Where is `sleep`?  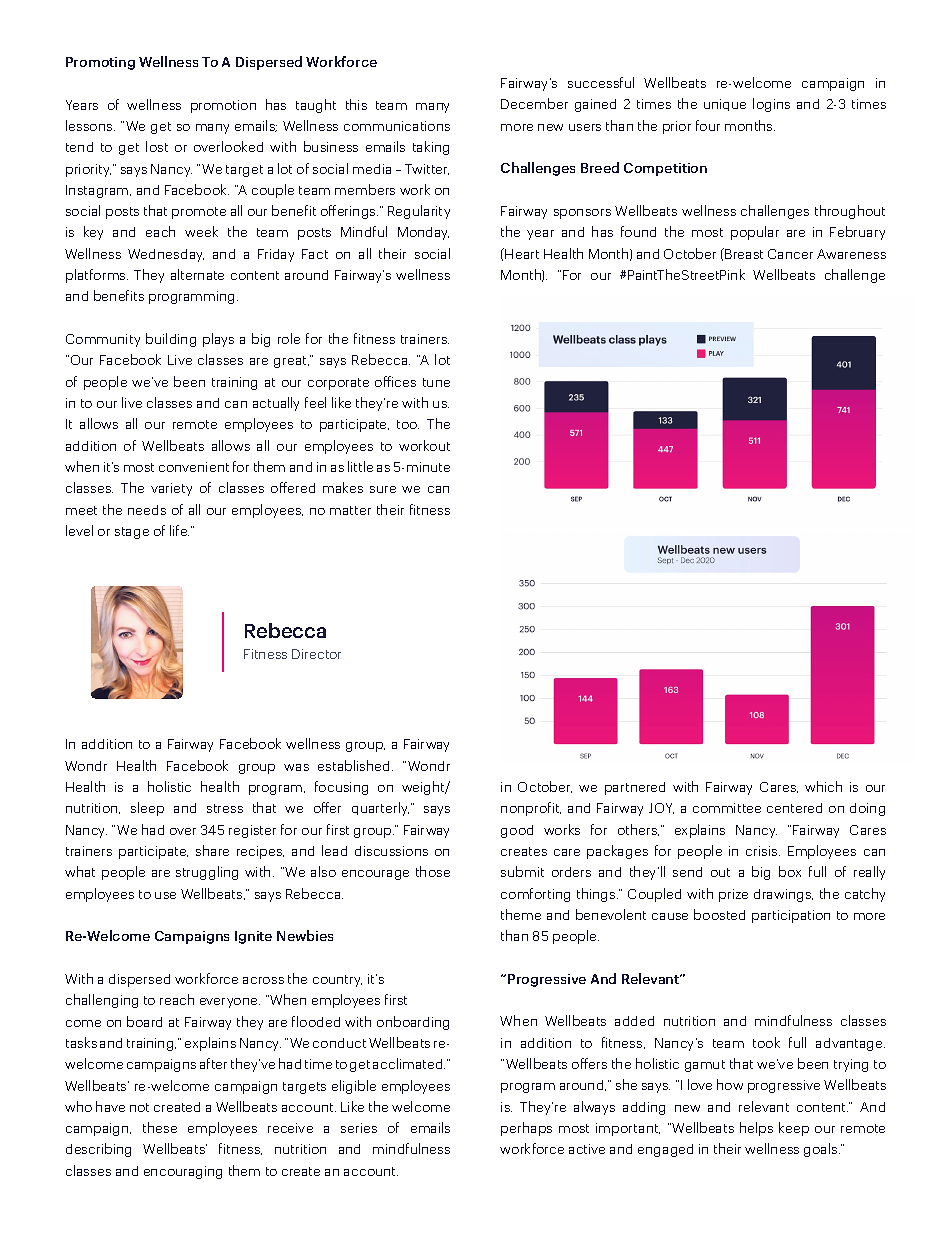
sleep is located at coordinates (147, 809).
